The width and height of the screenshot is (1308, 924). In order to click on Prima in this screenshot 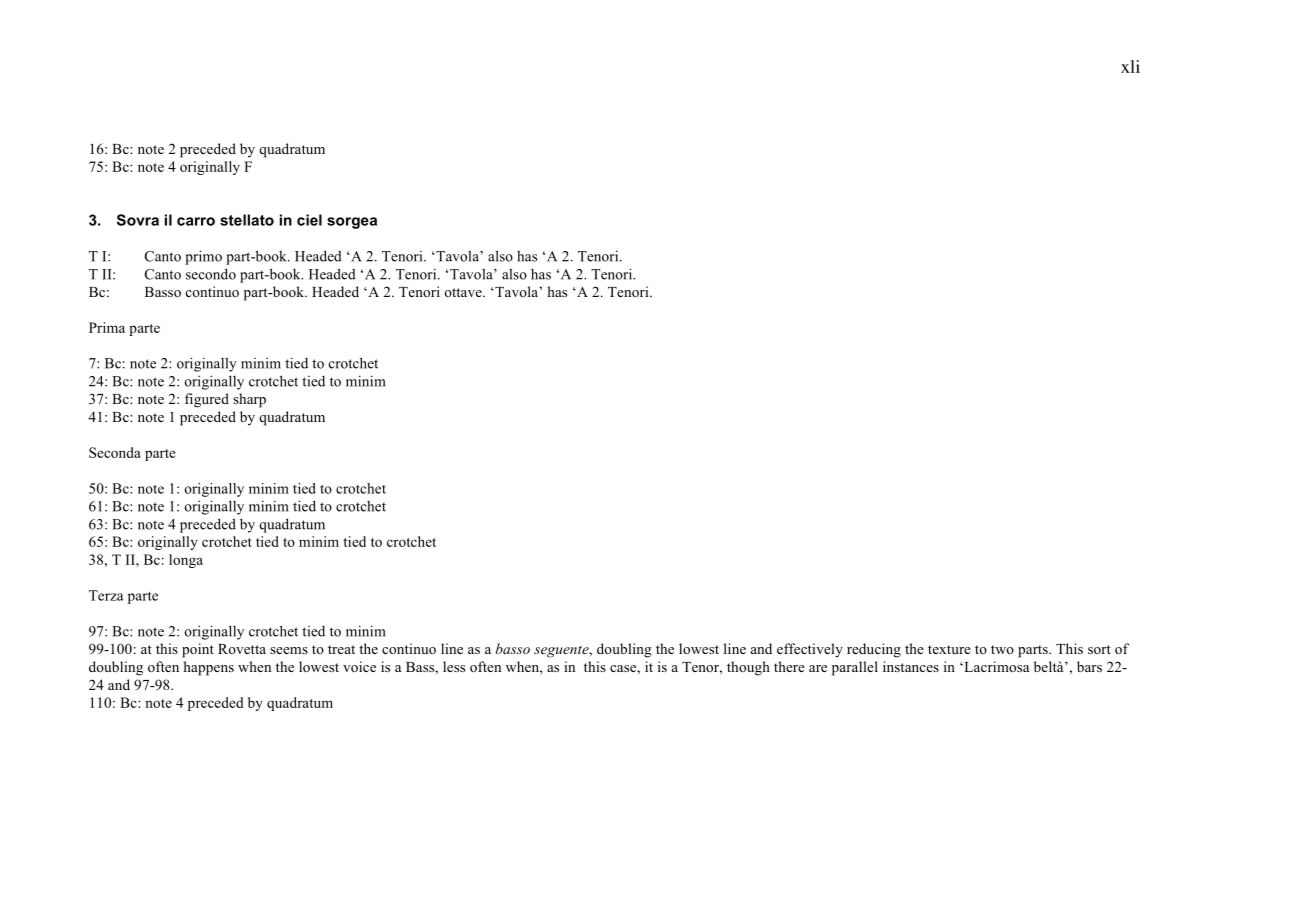, I will do `click(107, 327)`.
